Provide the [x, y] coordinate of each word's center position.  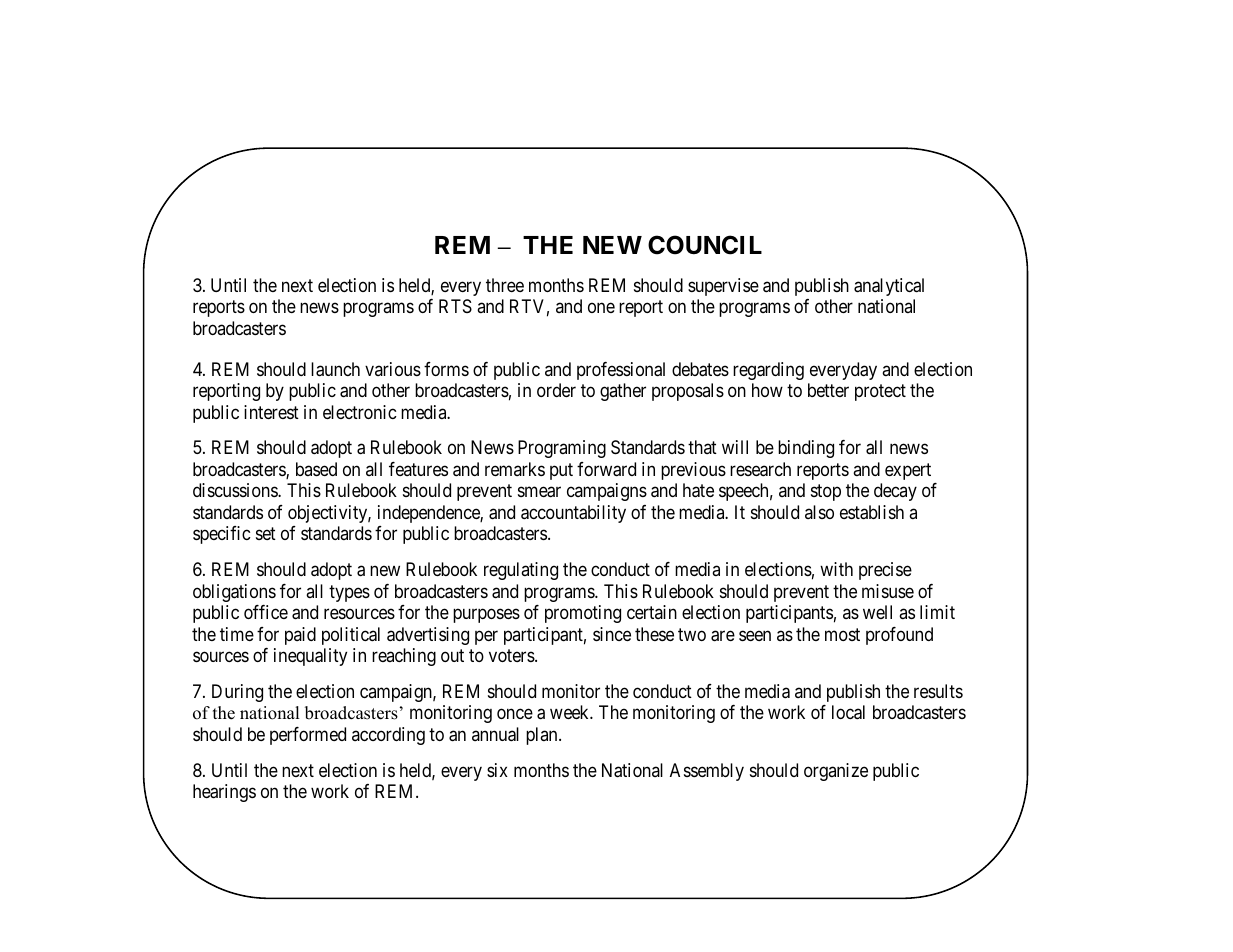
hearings [224, 793]
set [266, 534]
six [497, 770]
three [505, 285]
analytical [889, 287]
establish [872, 512]
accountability [573, 514]
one [601, 308]
